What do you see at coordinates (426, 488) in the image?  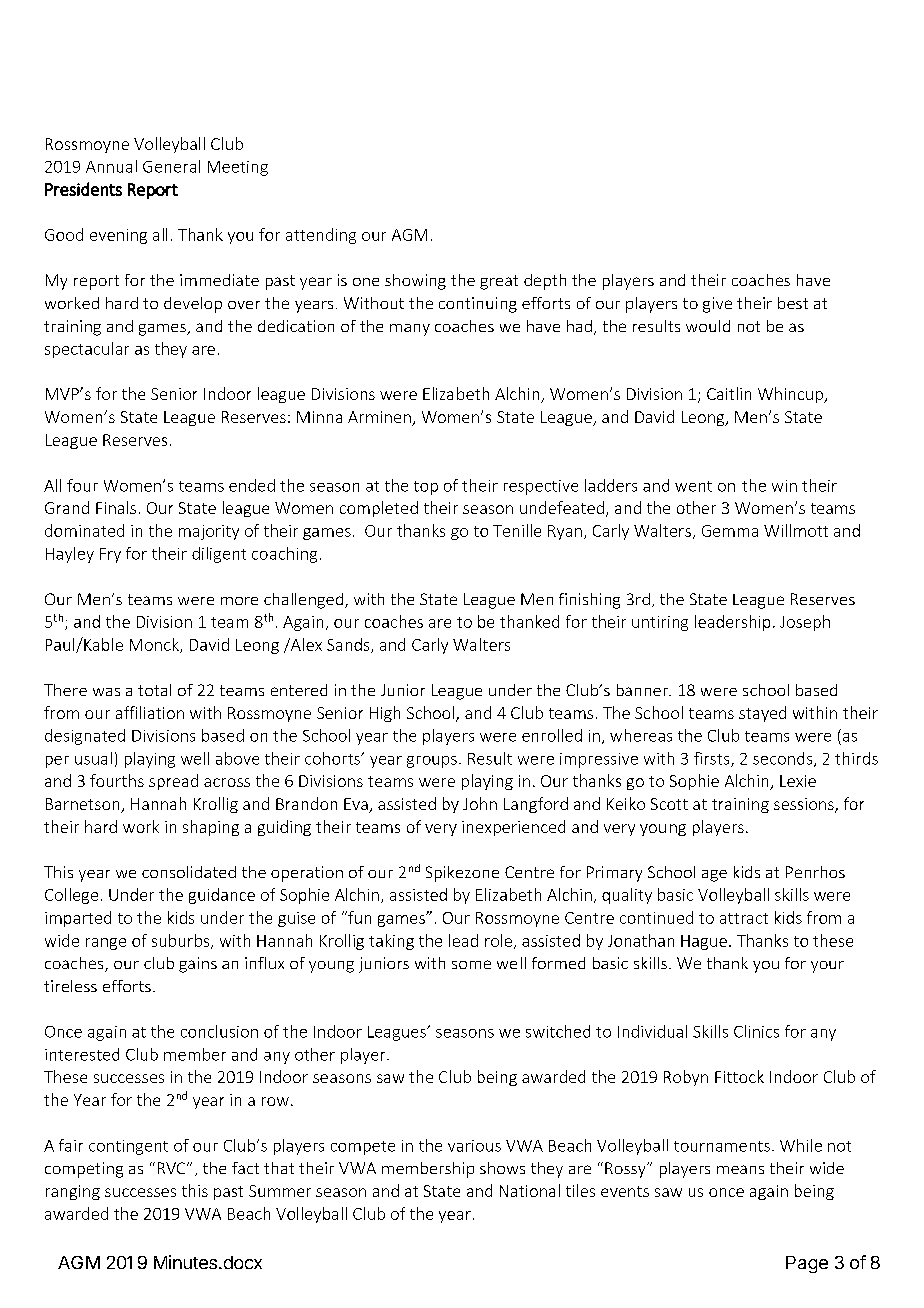 I see `top` at bounding box center [426, 488].
